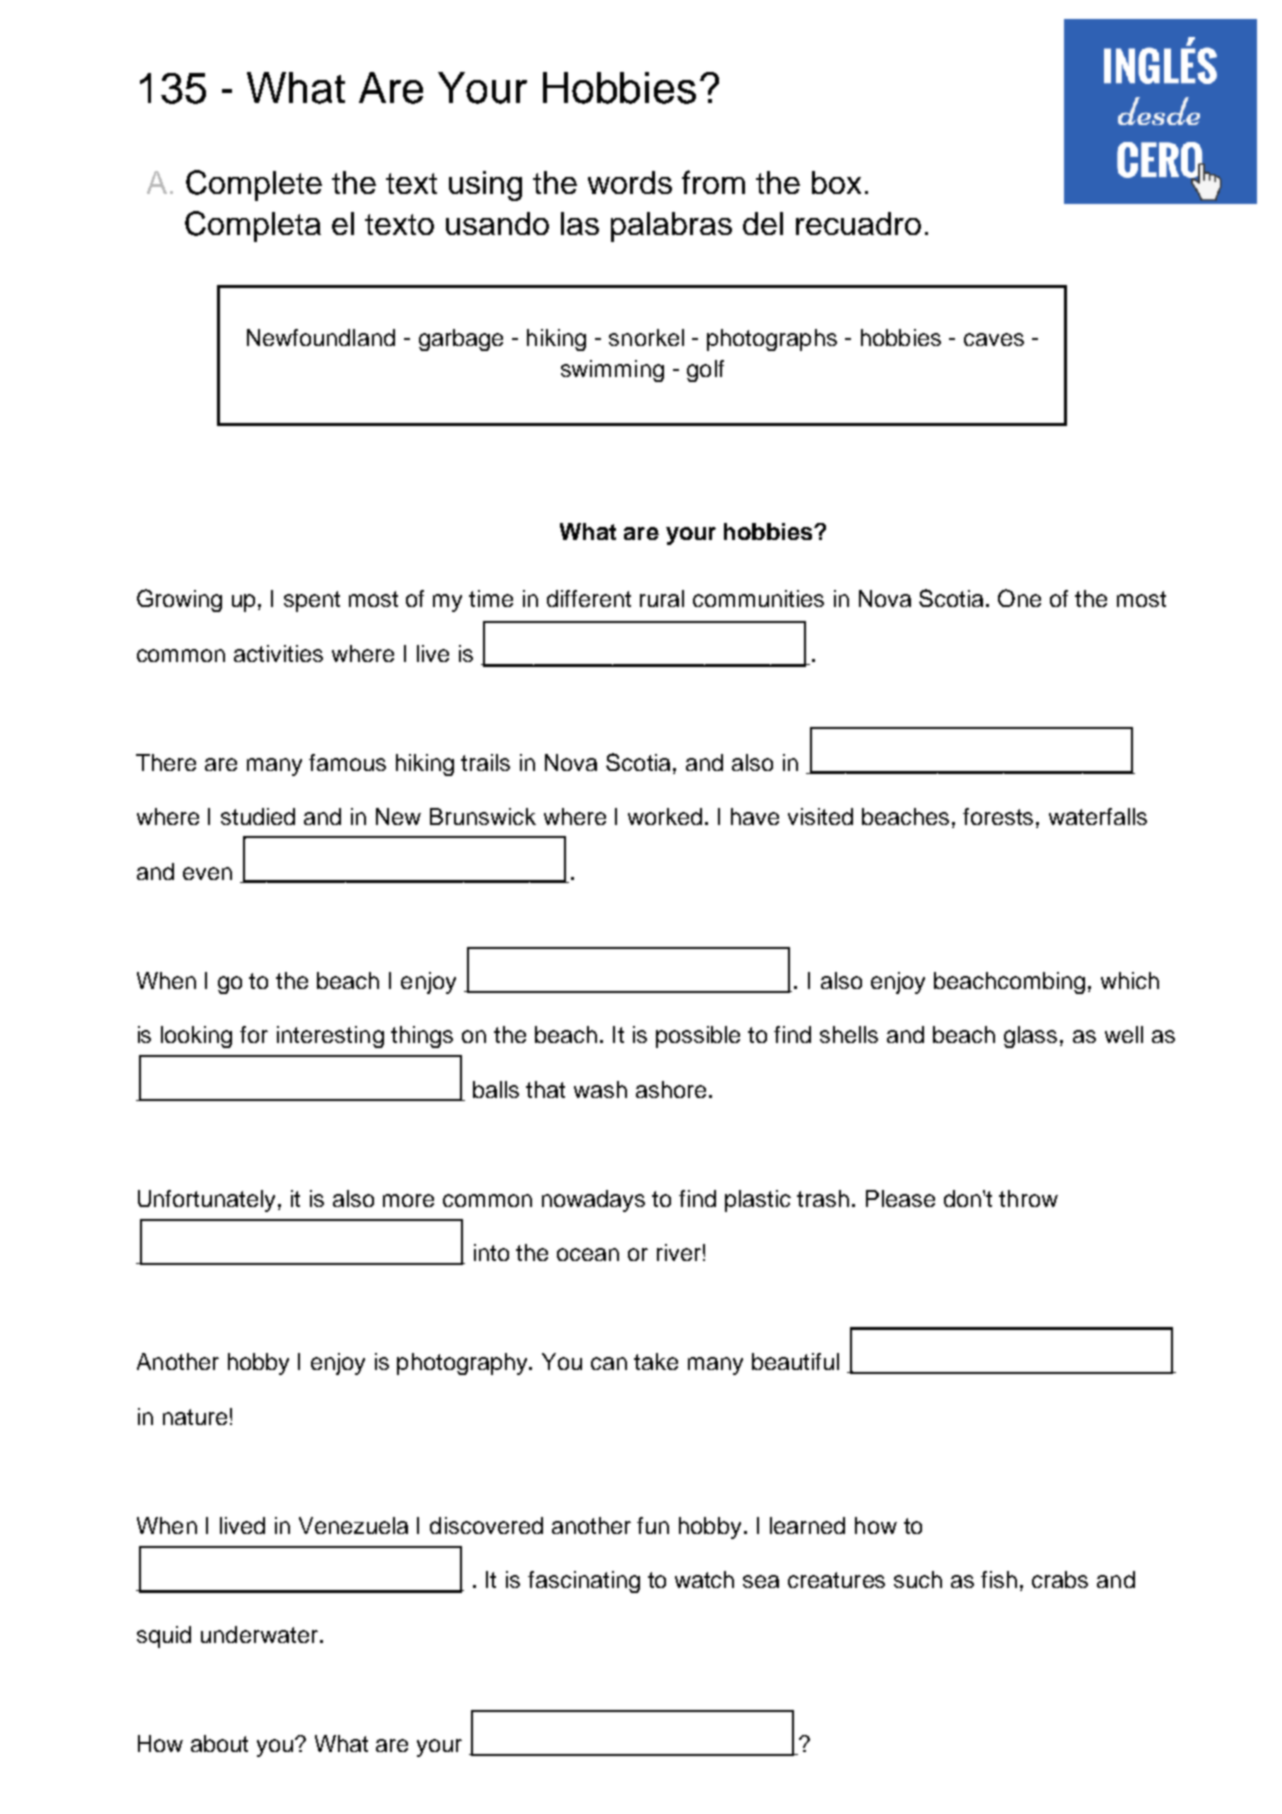  I want to click on fascinating, so click(584, 1582).
